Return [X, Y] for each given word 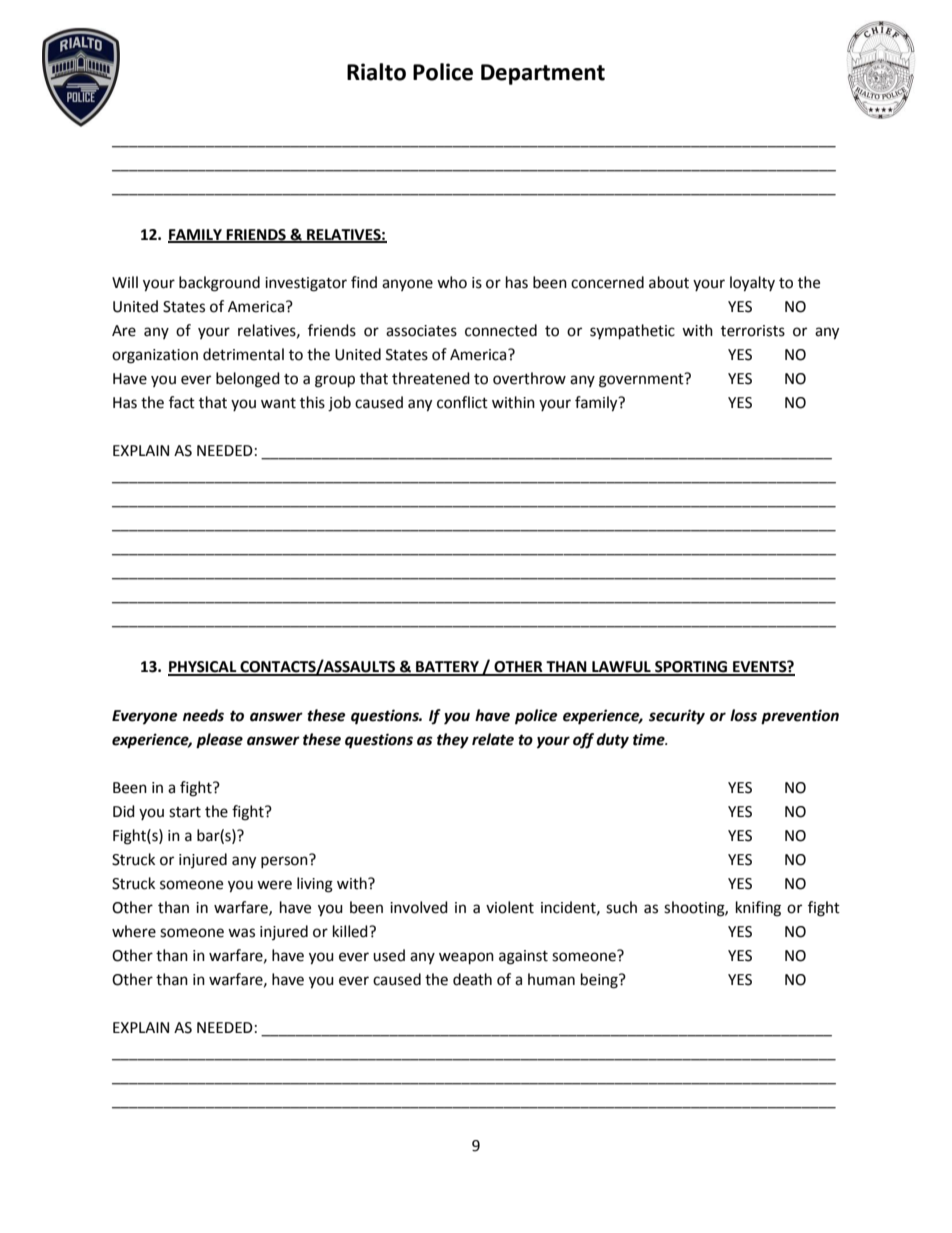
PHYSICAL [203, 668]
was [241, 933]
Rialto [376, 72]
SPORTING [691, 668]
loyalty [752, 284]
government [642, 380]
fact [182, 402]
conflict [462, 402]
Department [543, 74]
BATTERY [448, 668]
